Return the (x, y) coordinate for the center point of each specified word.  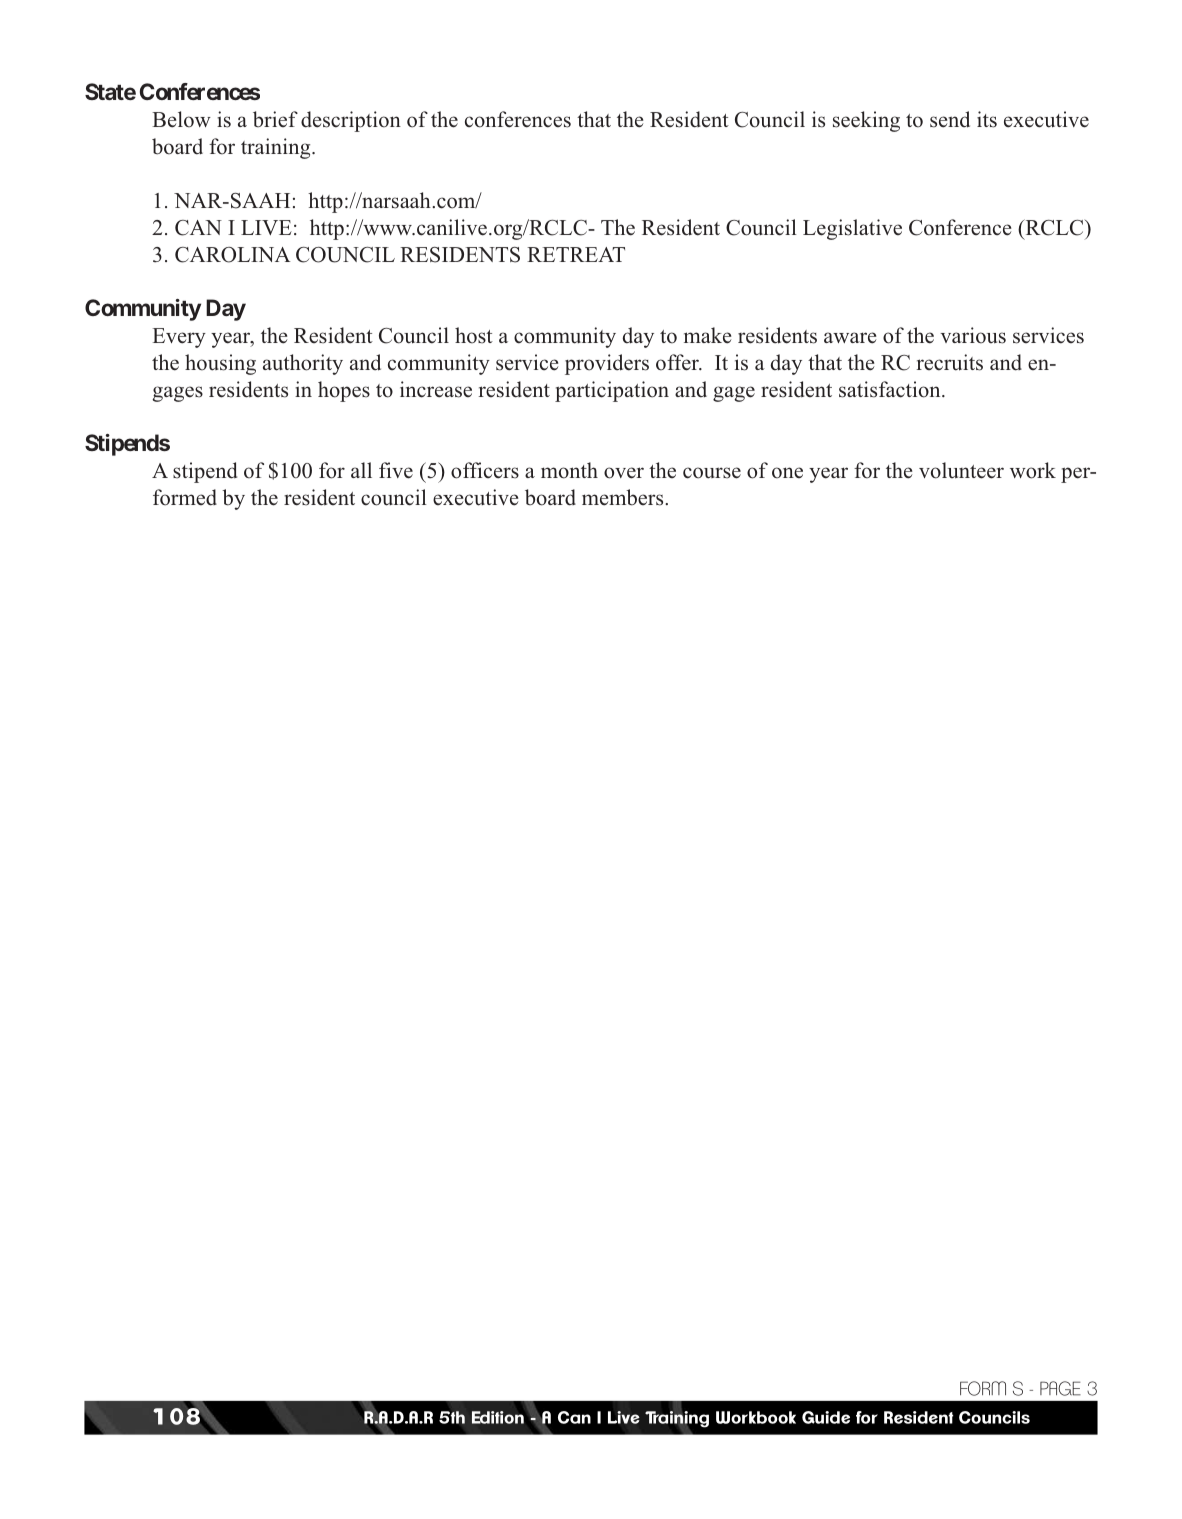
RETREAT (576, 254)
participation (612, 391)
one (787, 473)
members (624, 497)
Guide (826, 1417)
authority (303, 364)
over (624, 473)
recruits (949, 362)
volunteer (961, 470)
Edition (498, 1417)
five (396, 470)
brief (275, 119)
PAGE (1060, 1388)
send (950, 119)
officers (485, 470)
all (361, 470)
